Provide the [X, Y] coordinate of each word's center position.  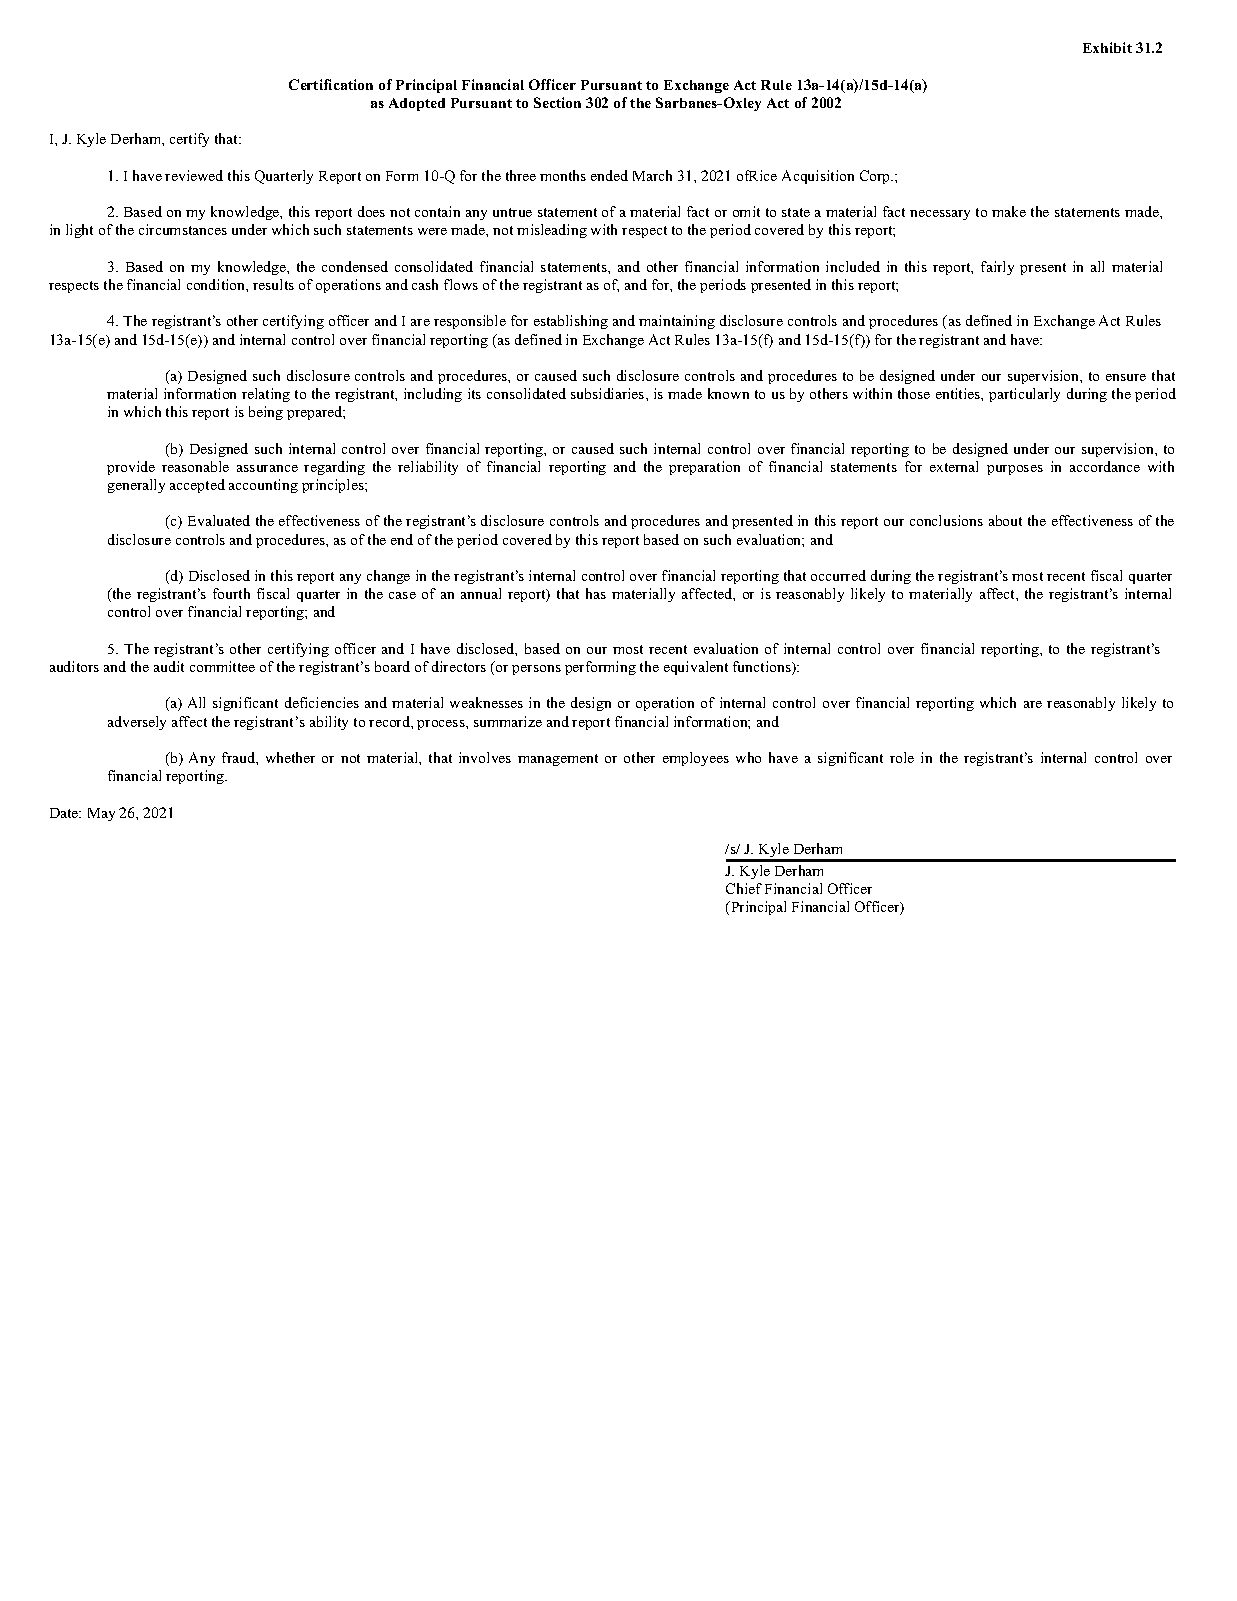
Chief [744, 888]
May [101, 814]
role [902, 757]
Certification [331, 84]
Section [557, 102]
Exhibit [1107, 47]
